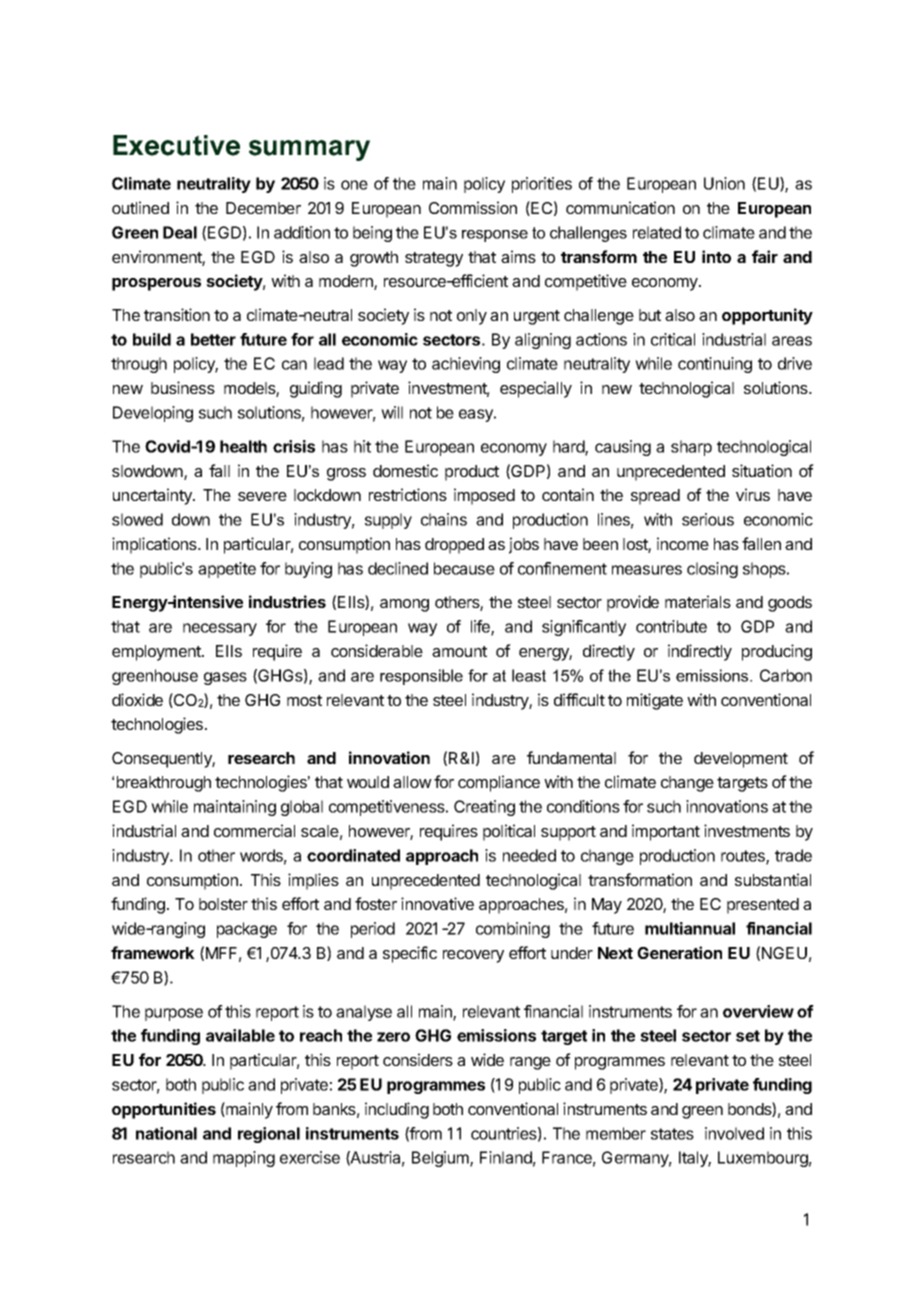 The image size is (924, 1309). What do you see at coordinates (473, 207) in the screenshot?
I see `Commission` at bounding box center [473, 207].
